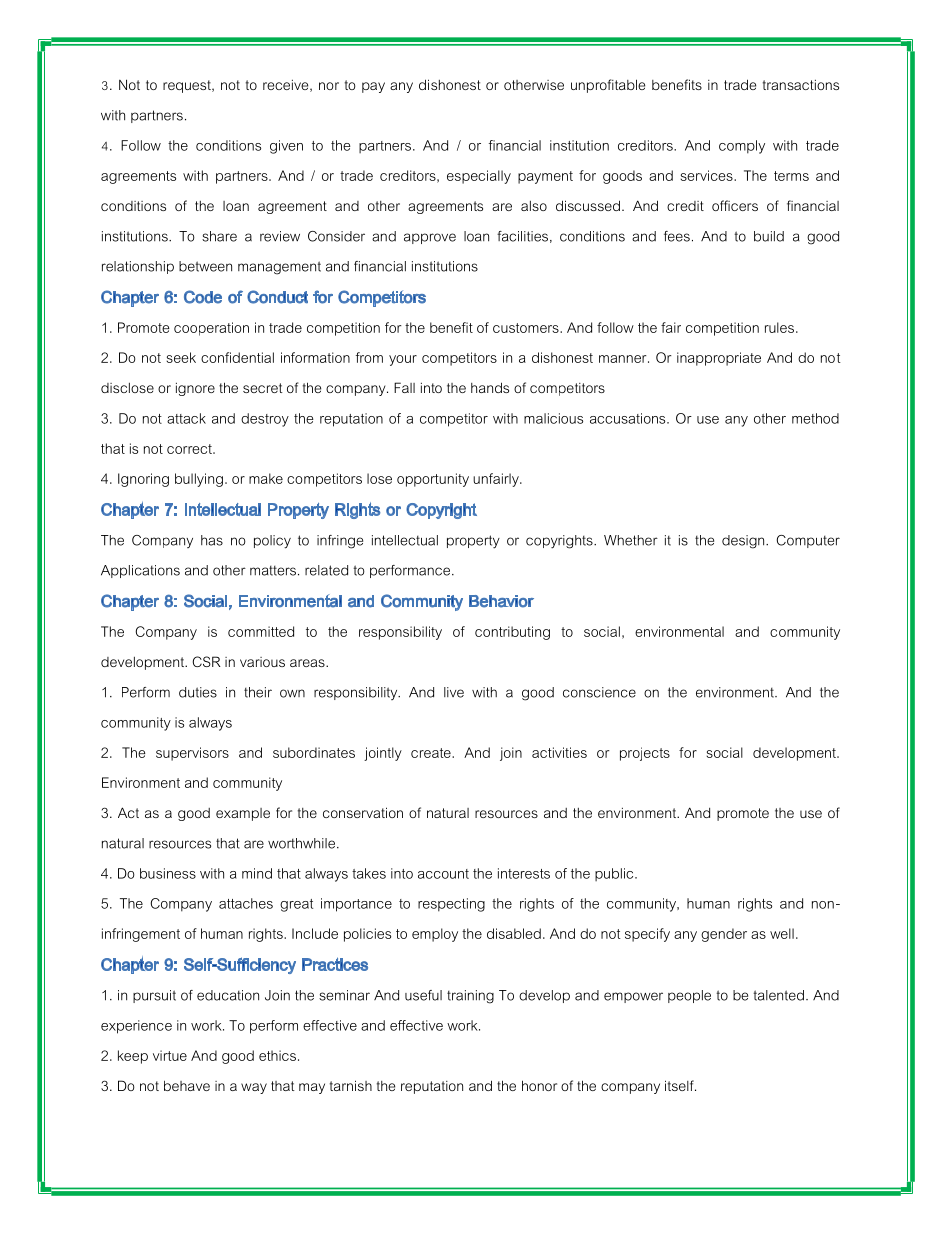 The height and width of the screenshot is (1233, 952). Describe the element at coordinates (273, 571) in the screenshot. I see `matters` at that location.
